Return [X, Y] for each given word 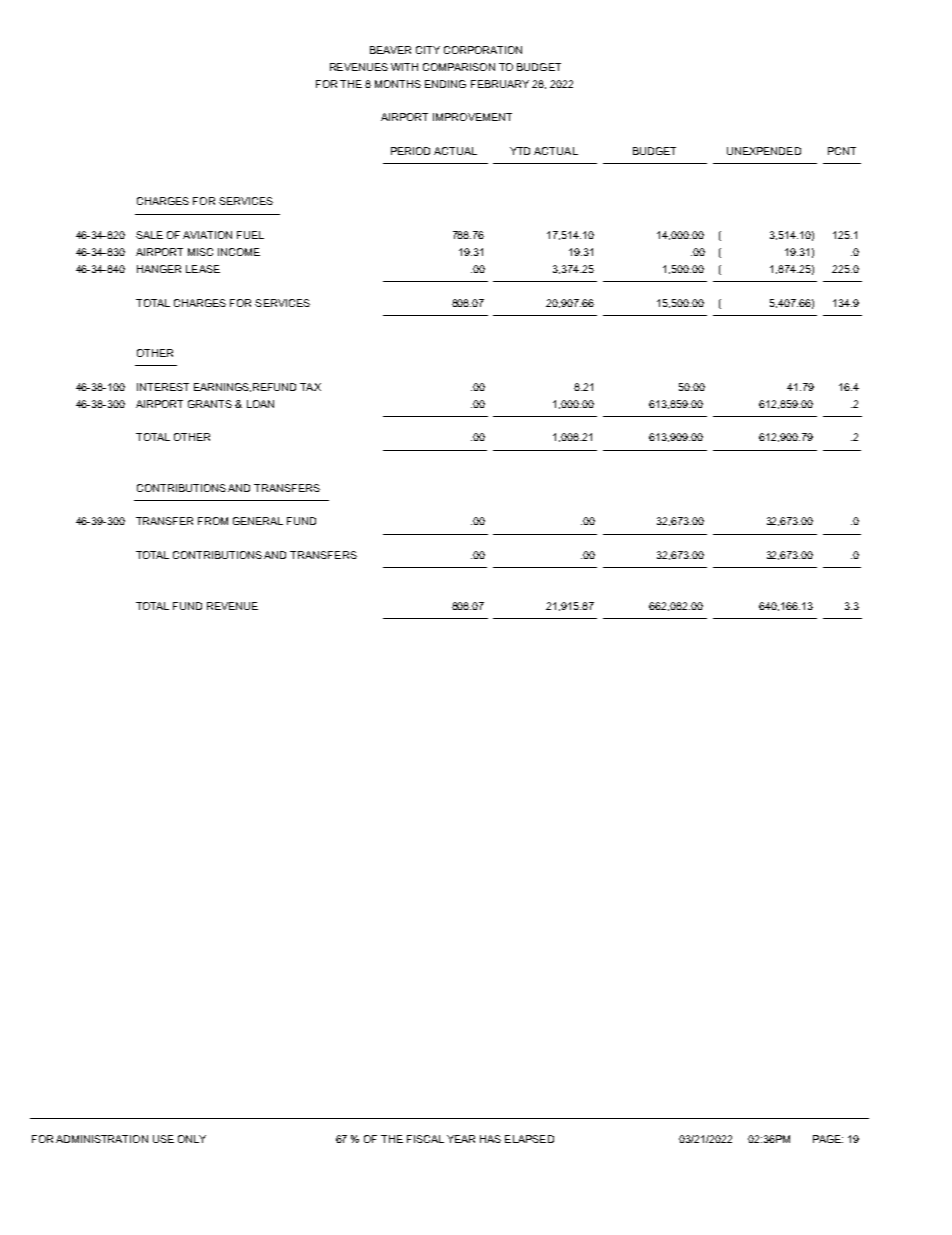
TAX [310, 387]
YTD [520, 151]
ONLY [192, 1139]
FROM [213, 521]
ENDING [445, 84]
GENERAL [258, 521]
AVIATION [207, 235]
